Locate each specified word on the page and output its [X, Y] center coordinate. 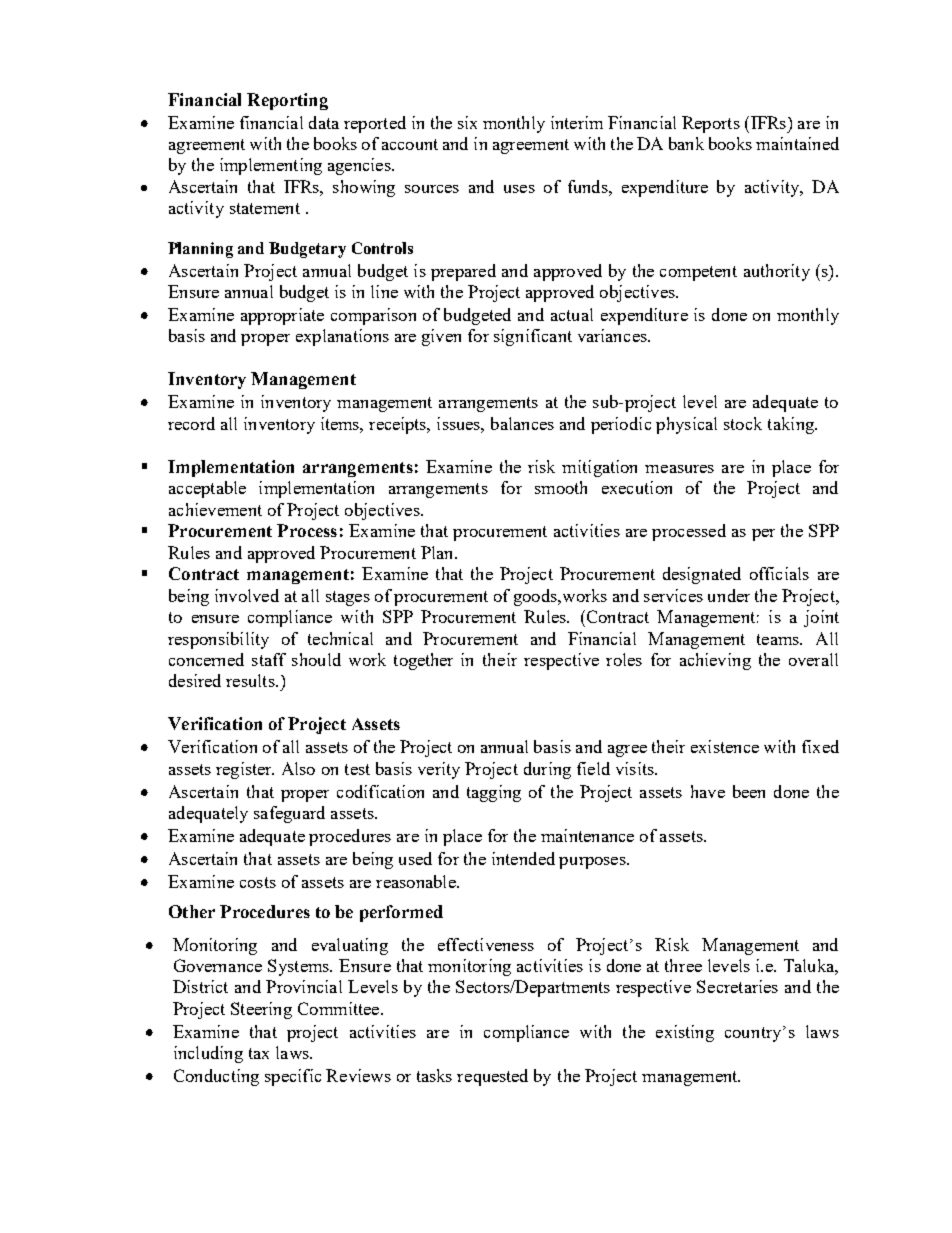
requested [492, 1077]
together [423, 661]
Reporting [287, 101]
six [467, 122]
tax [259, 1053]
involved [247, 595]
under [729, 595]
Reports [711, 124]
